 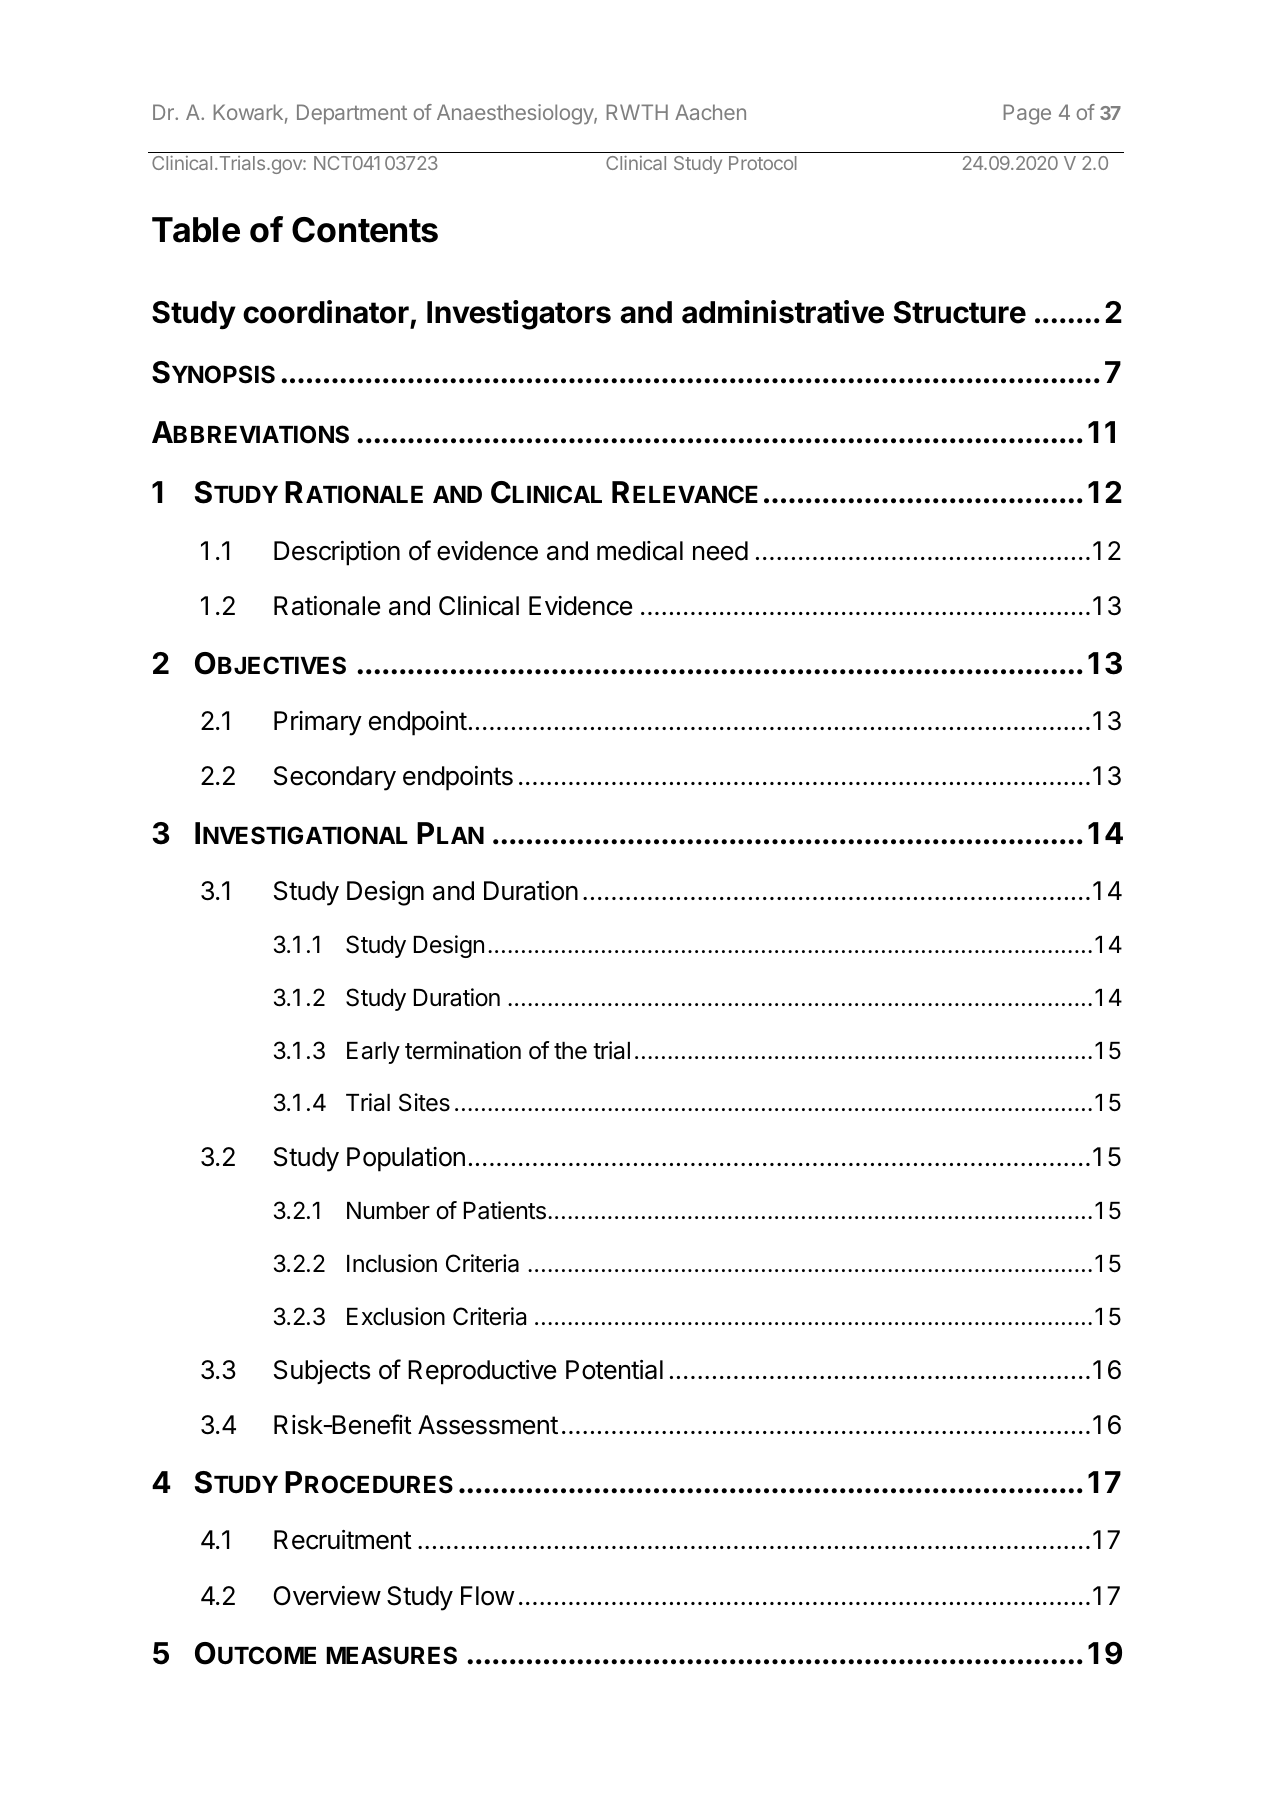 I want to click on need, so click(x=720, y=551).
